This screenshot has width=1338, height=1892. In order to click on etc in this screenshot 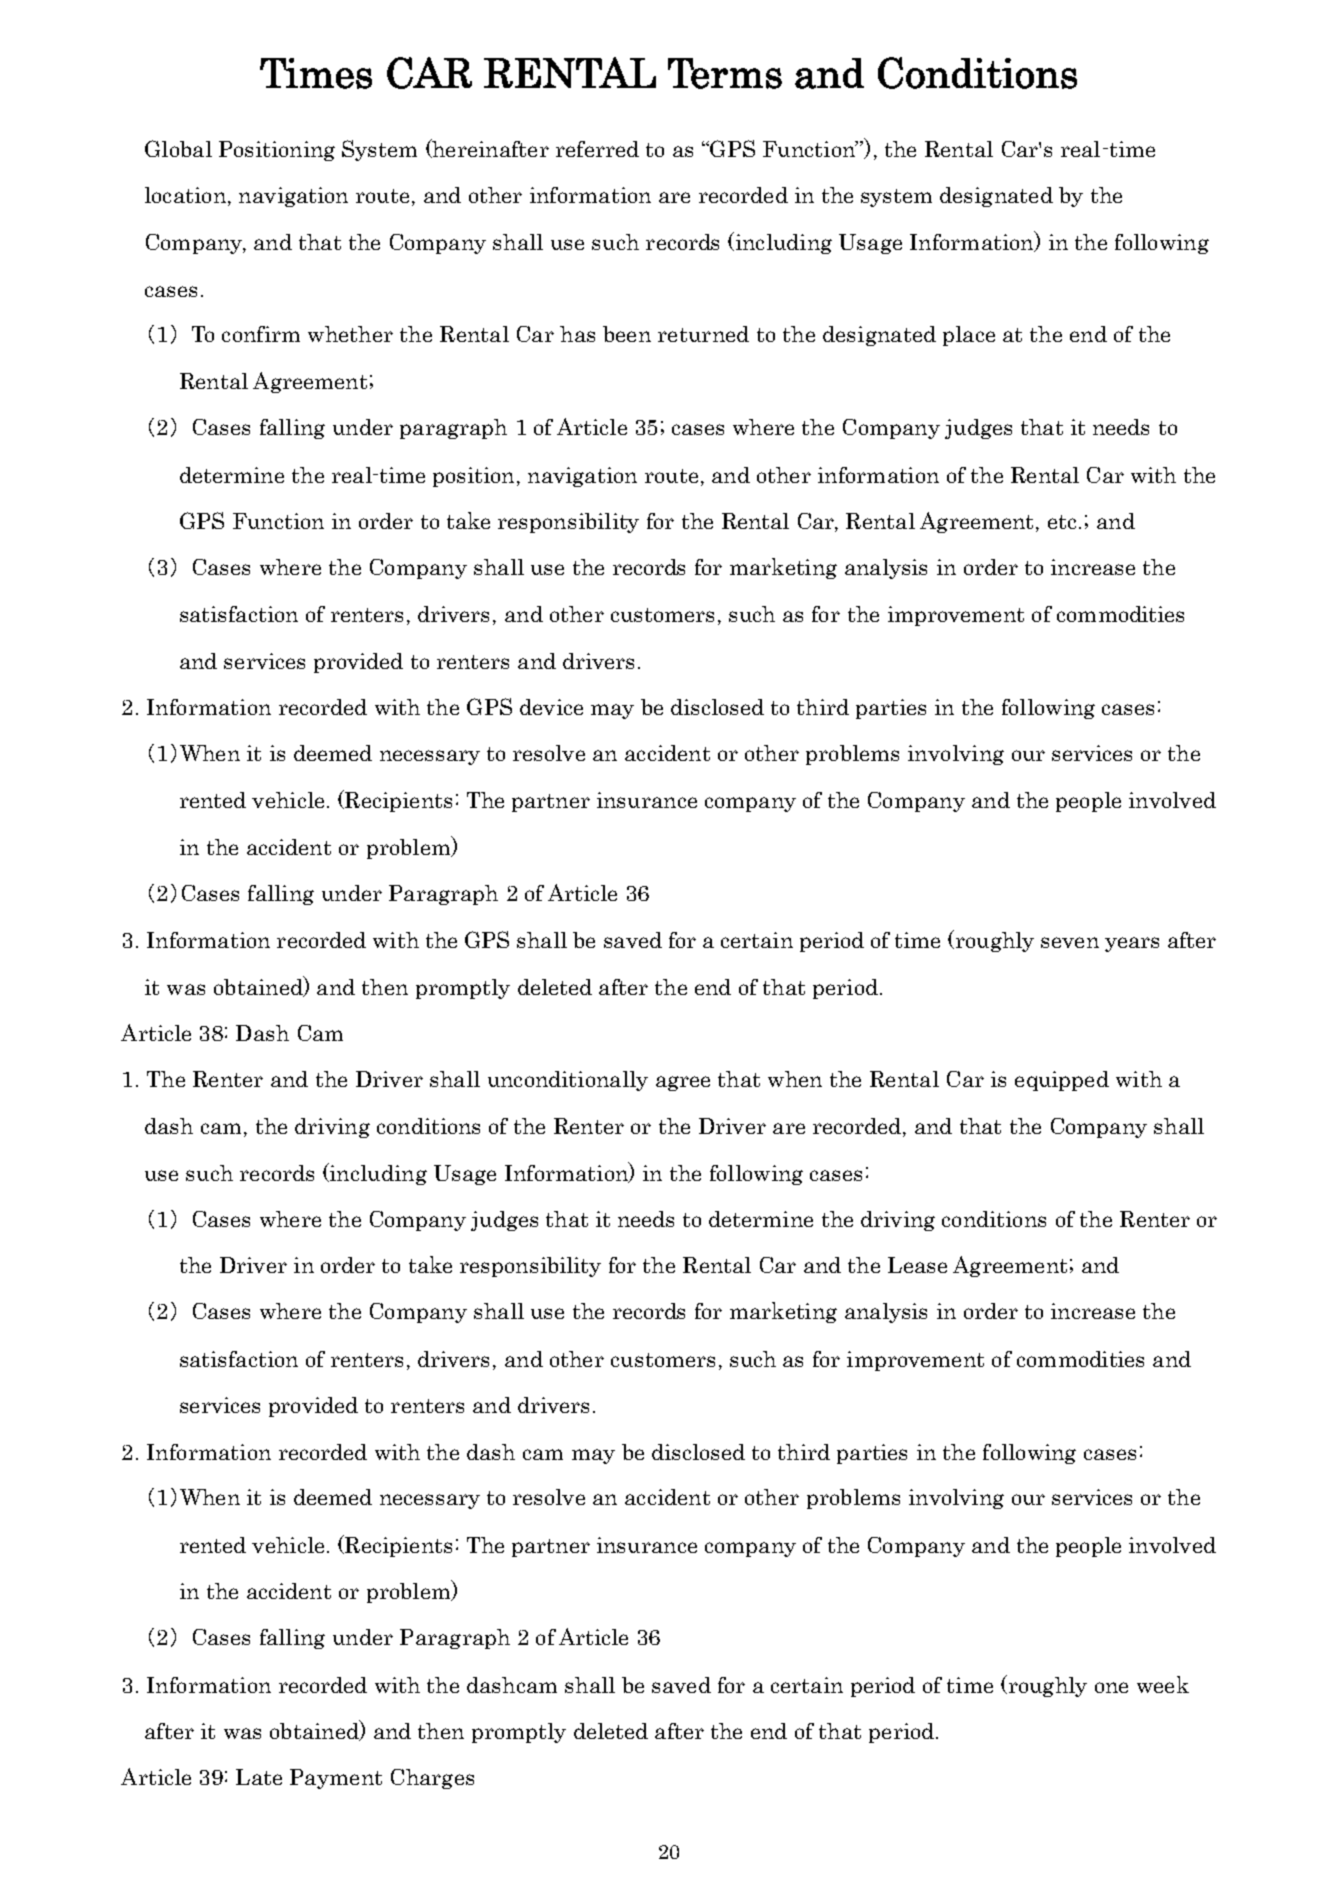, I will do `click(1062, 522)`.
